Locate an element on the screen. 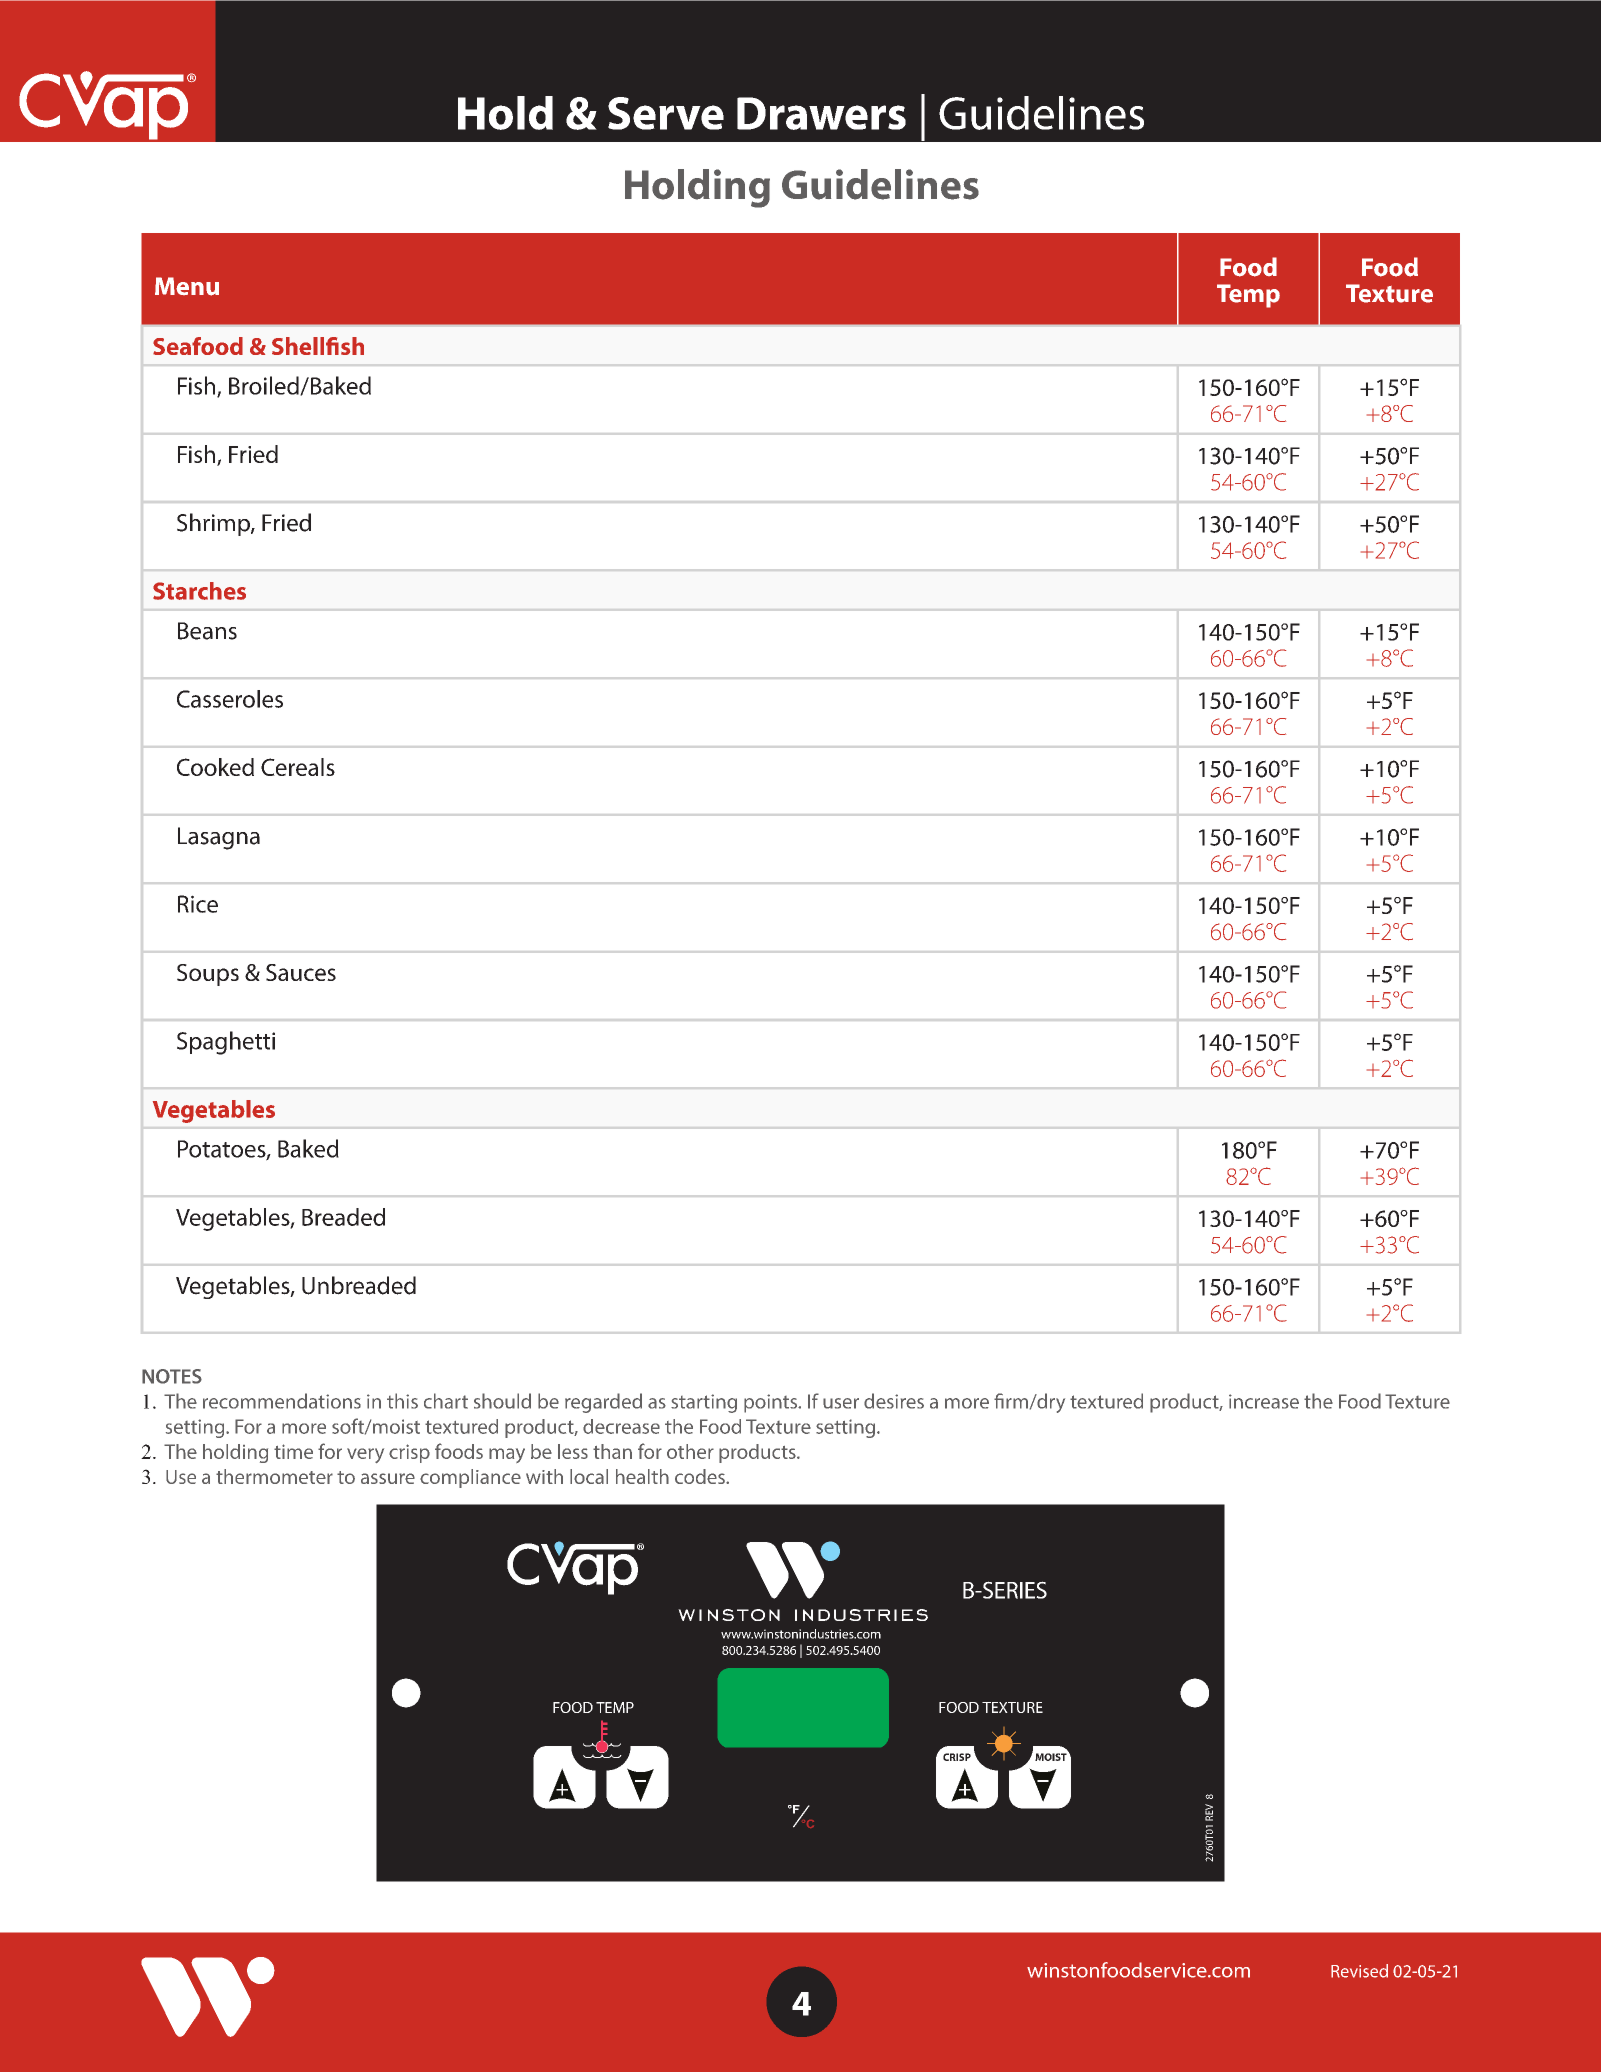  thermometer is located at coordinates (274, 1476).
